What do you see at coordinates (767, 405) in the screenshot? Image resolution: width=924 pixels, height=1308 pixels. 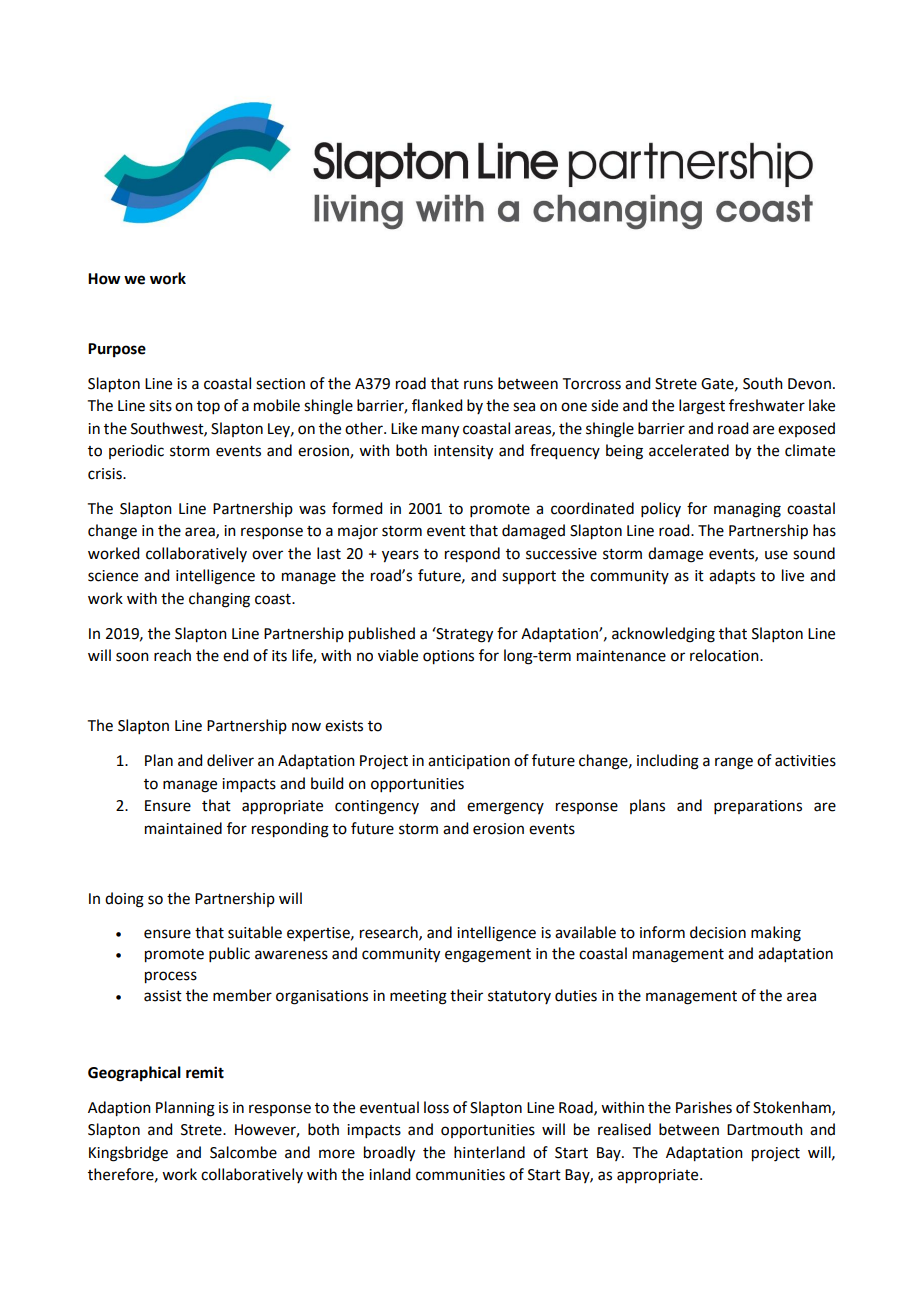 I see `freshwater` at bounding box center [767, 405].
